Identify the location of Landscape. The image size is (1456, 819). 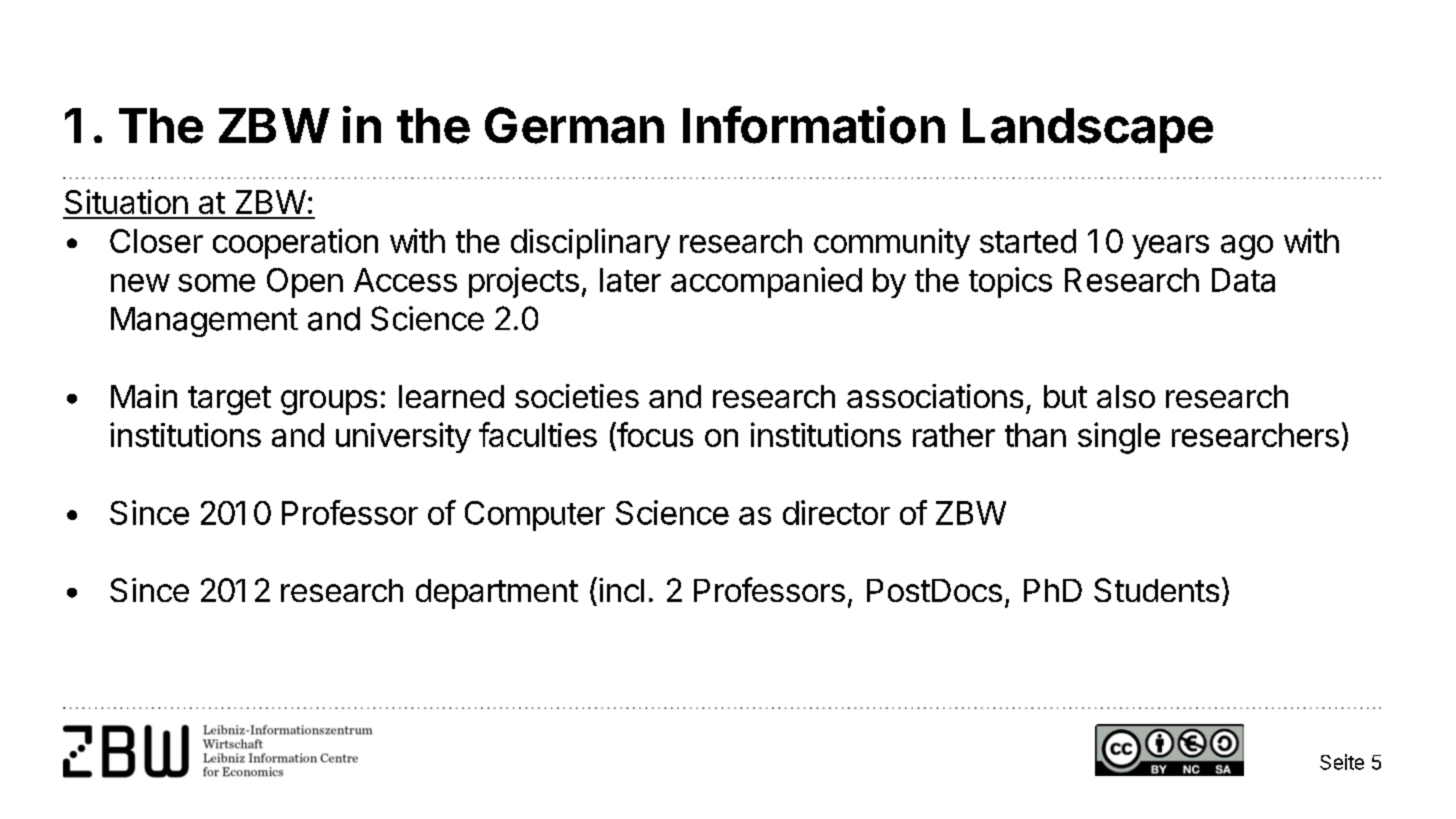
(1088, 130).
